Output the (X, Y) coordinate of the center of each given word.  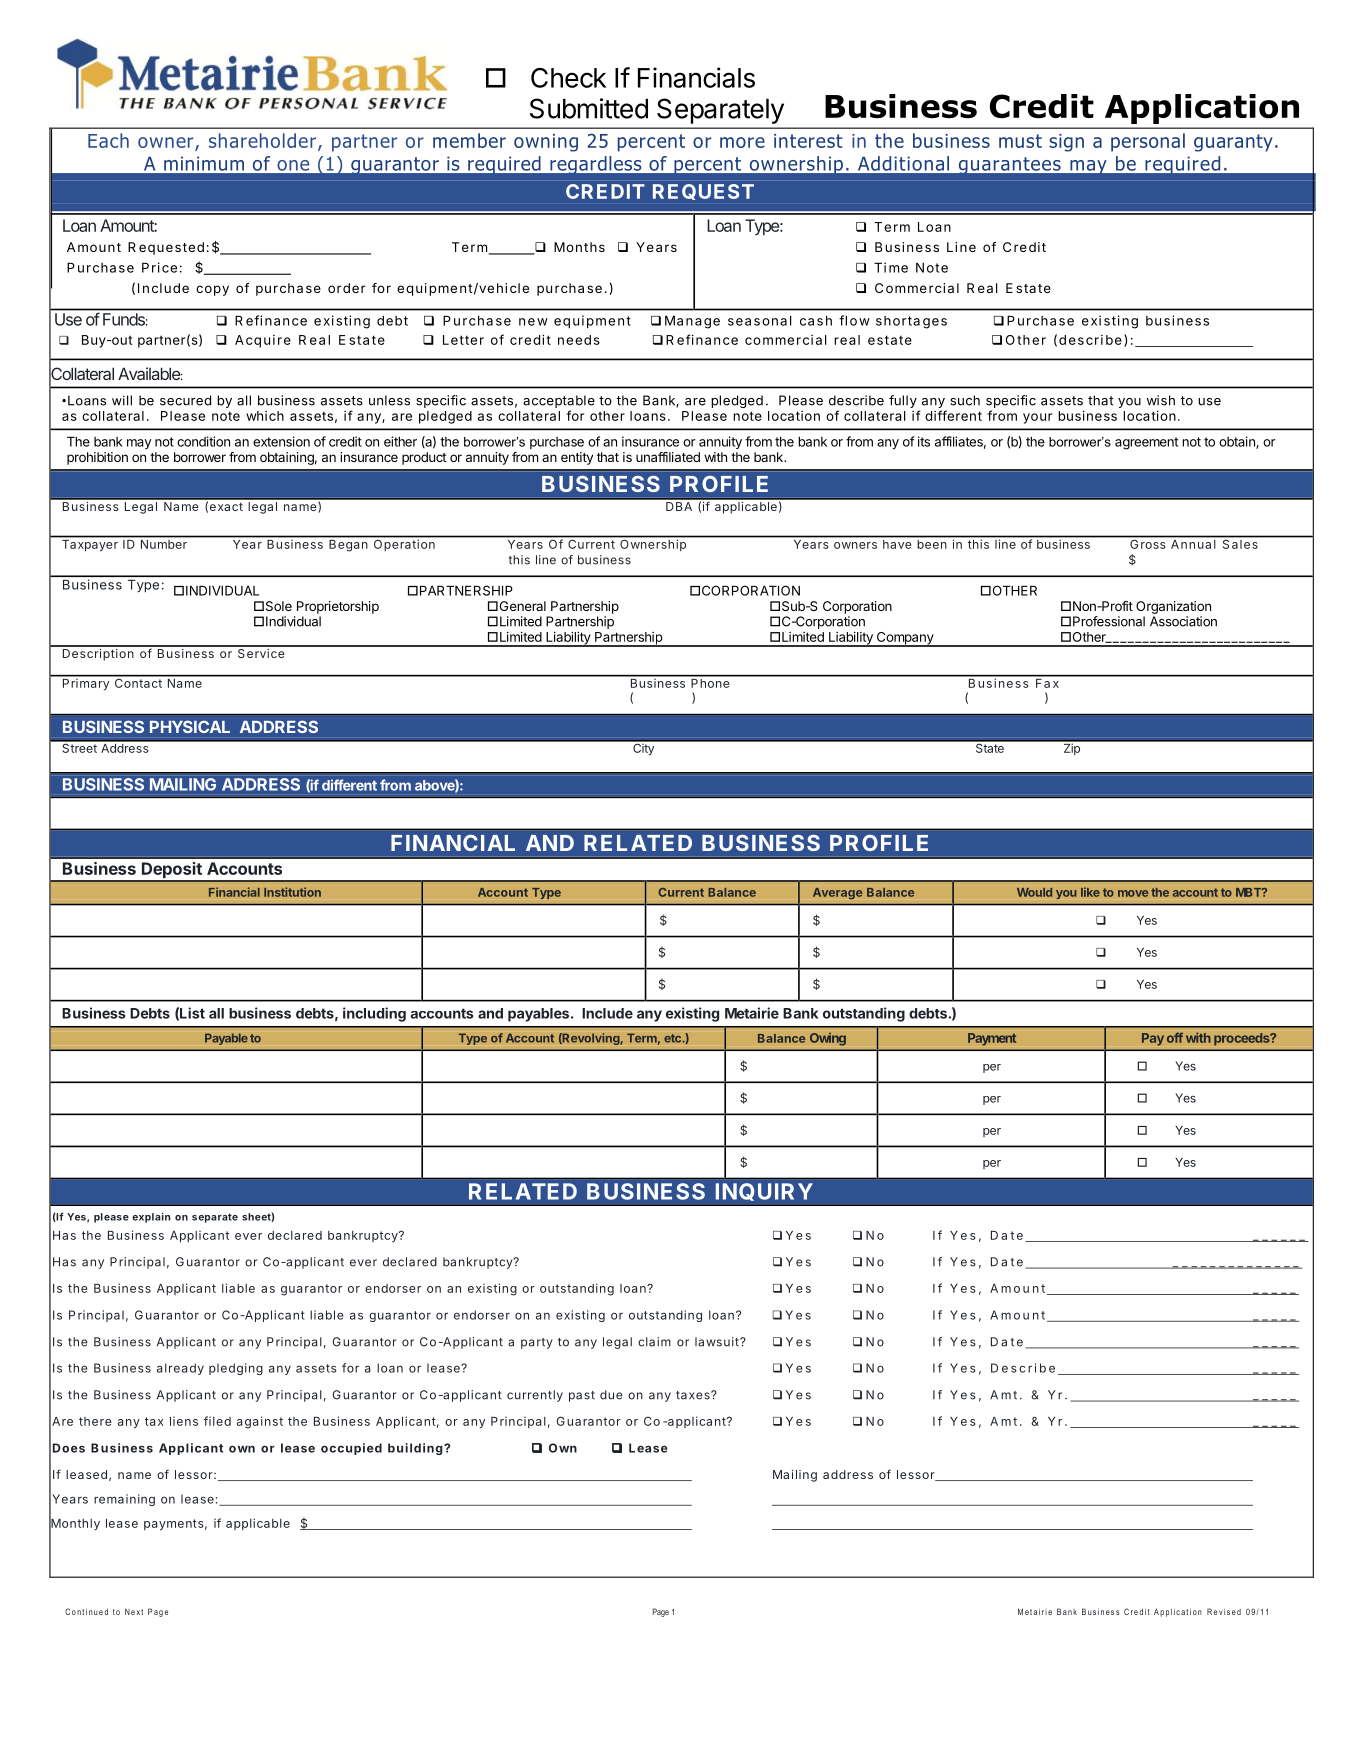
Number (164, 544)
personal (1148, 142)
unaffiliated (668, 457)
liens (184, 1421)
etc (673, 1038)
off (1175, 1037)
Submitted (589, 108)
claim (654, 1342)
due (611, 1395)
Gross (1147, 544)
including (374, 1014)
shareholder (262, 140)
